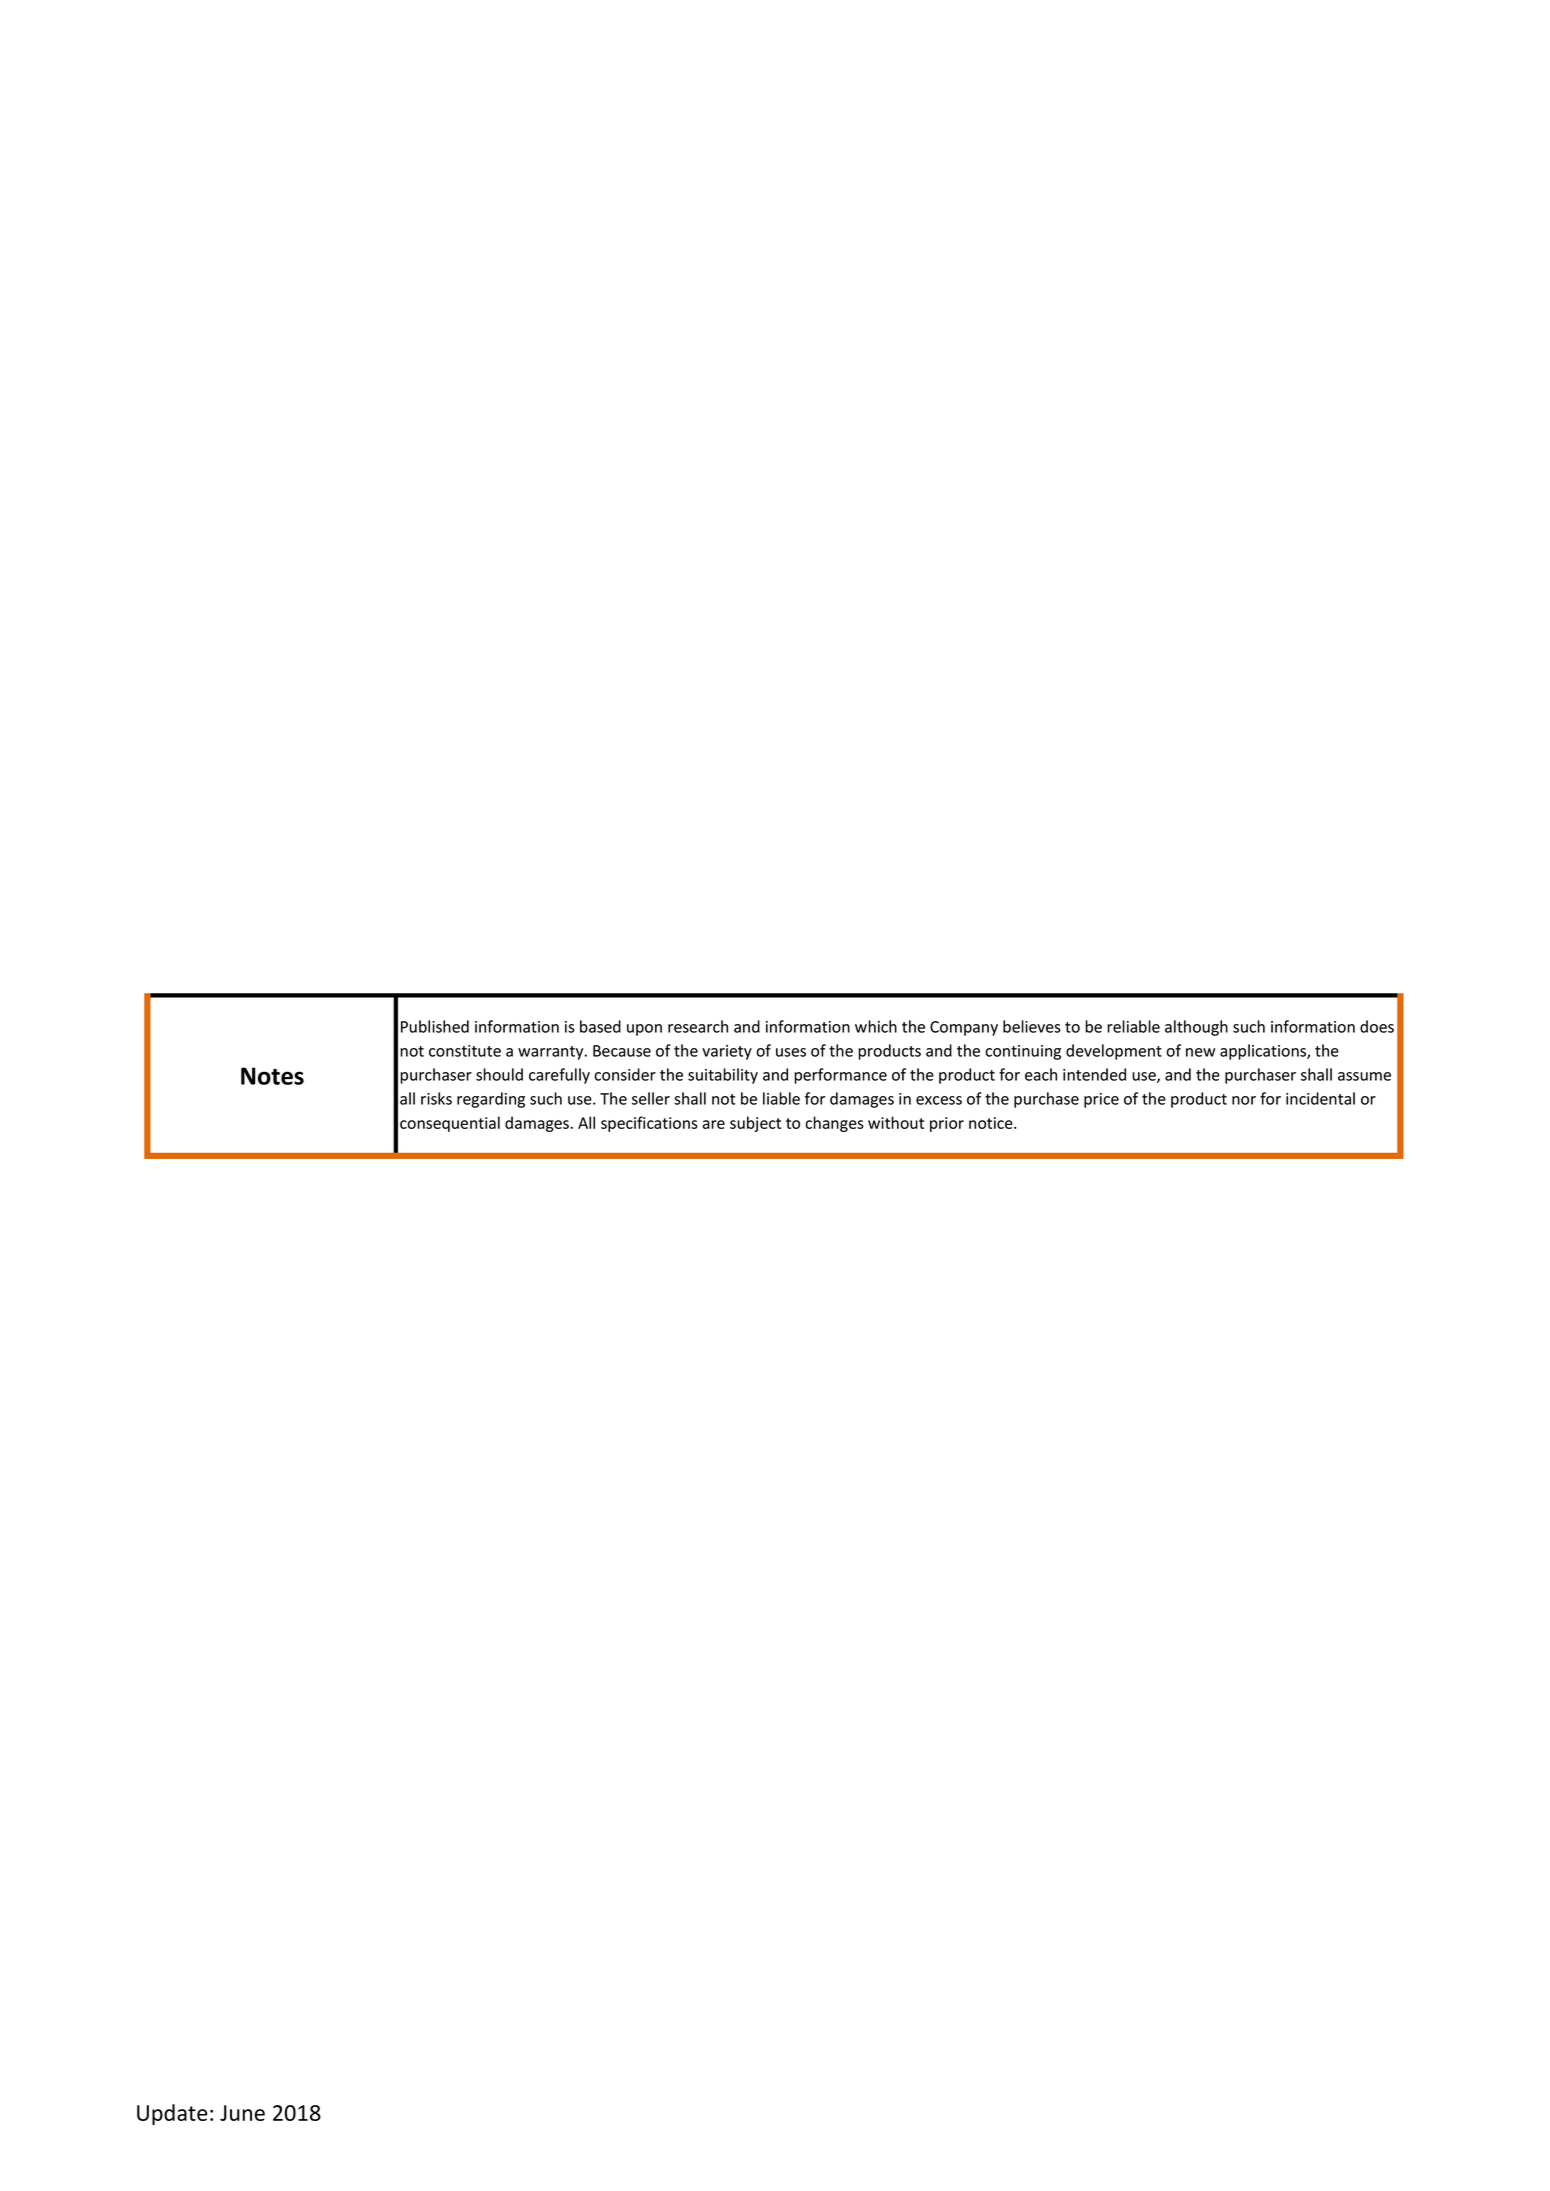  I want to click on new, so click(1200, 1052).
